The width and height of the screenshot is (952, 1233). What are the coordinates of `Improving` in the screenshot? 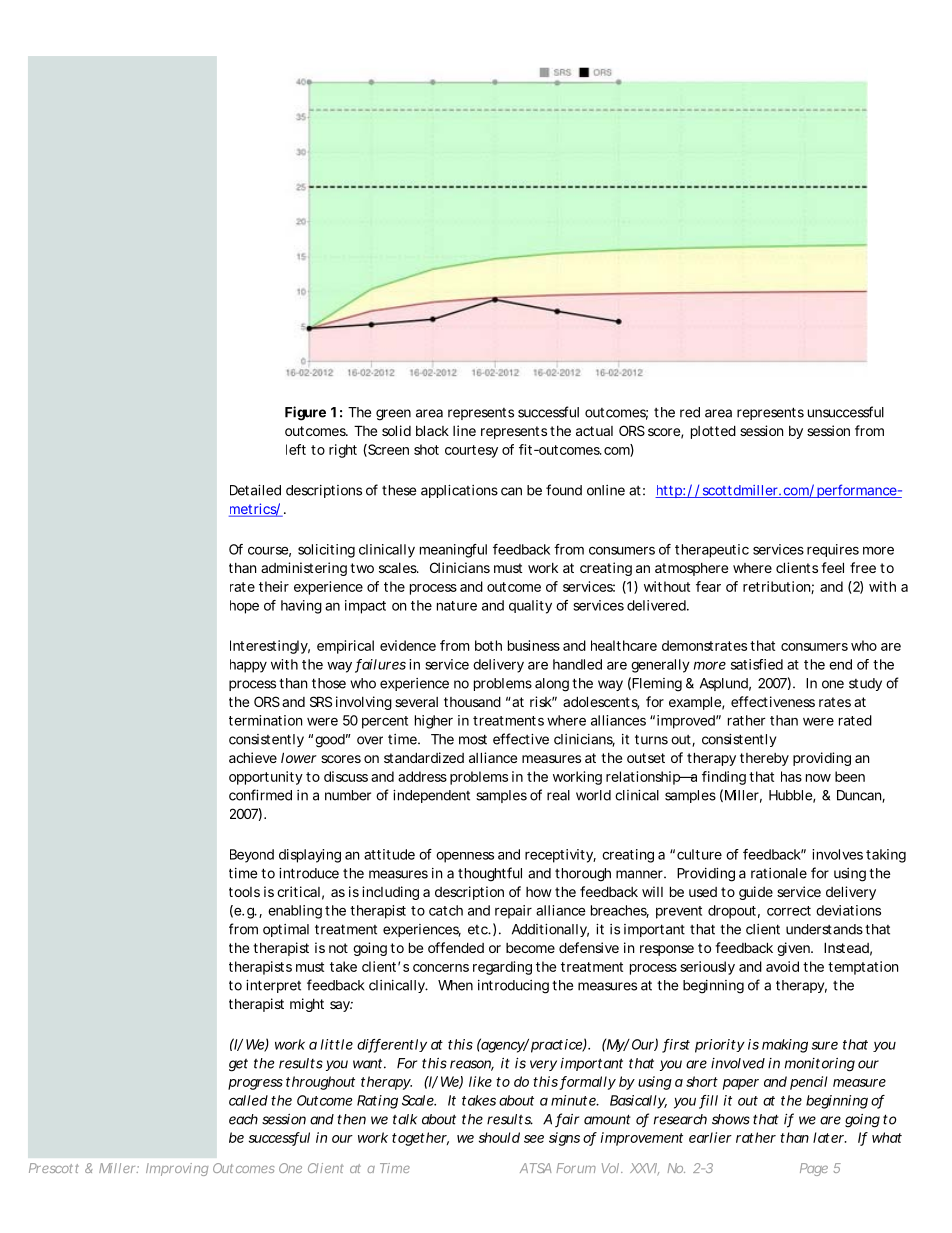 It's located at (177, 1169).
